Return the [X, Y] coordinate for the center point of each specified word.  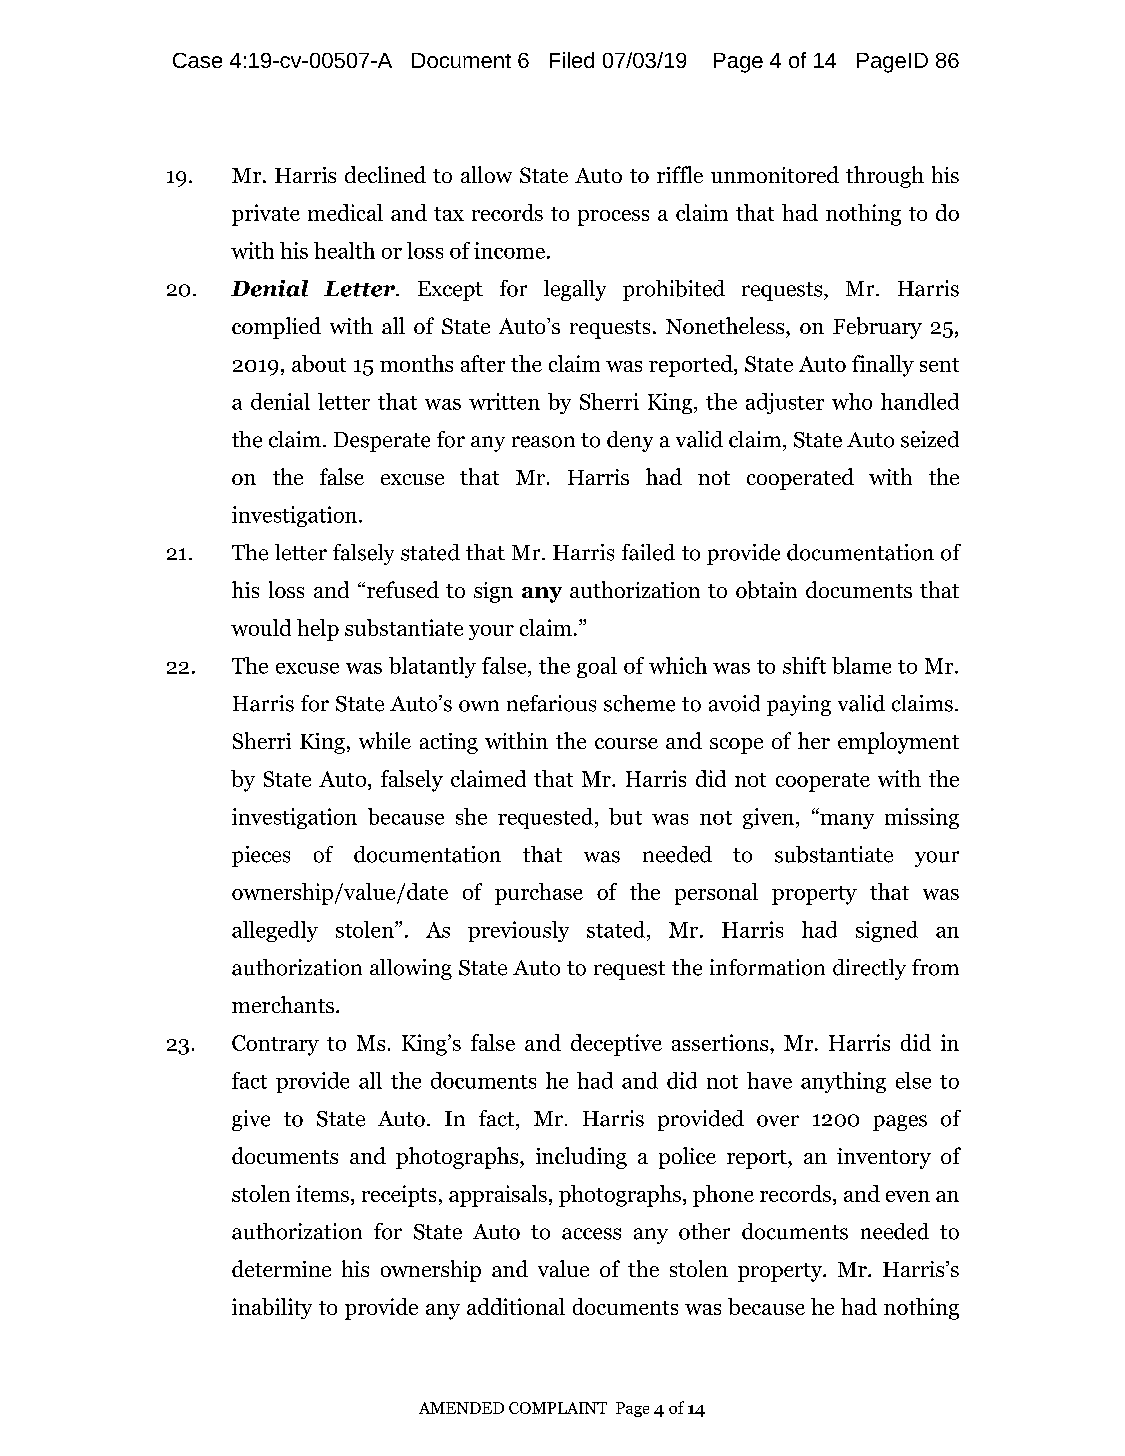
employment [898, 743]
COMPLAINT [558, 1408]
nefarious [551, 703]
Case [197, 60]
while [385, 740]
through [885, 177]
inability [272, 1308]
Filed [572, 60]
